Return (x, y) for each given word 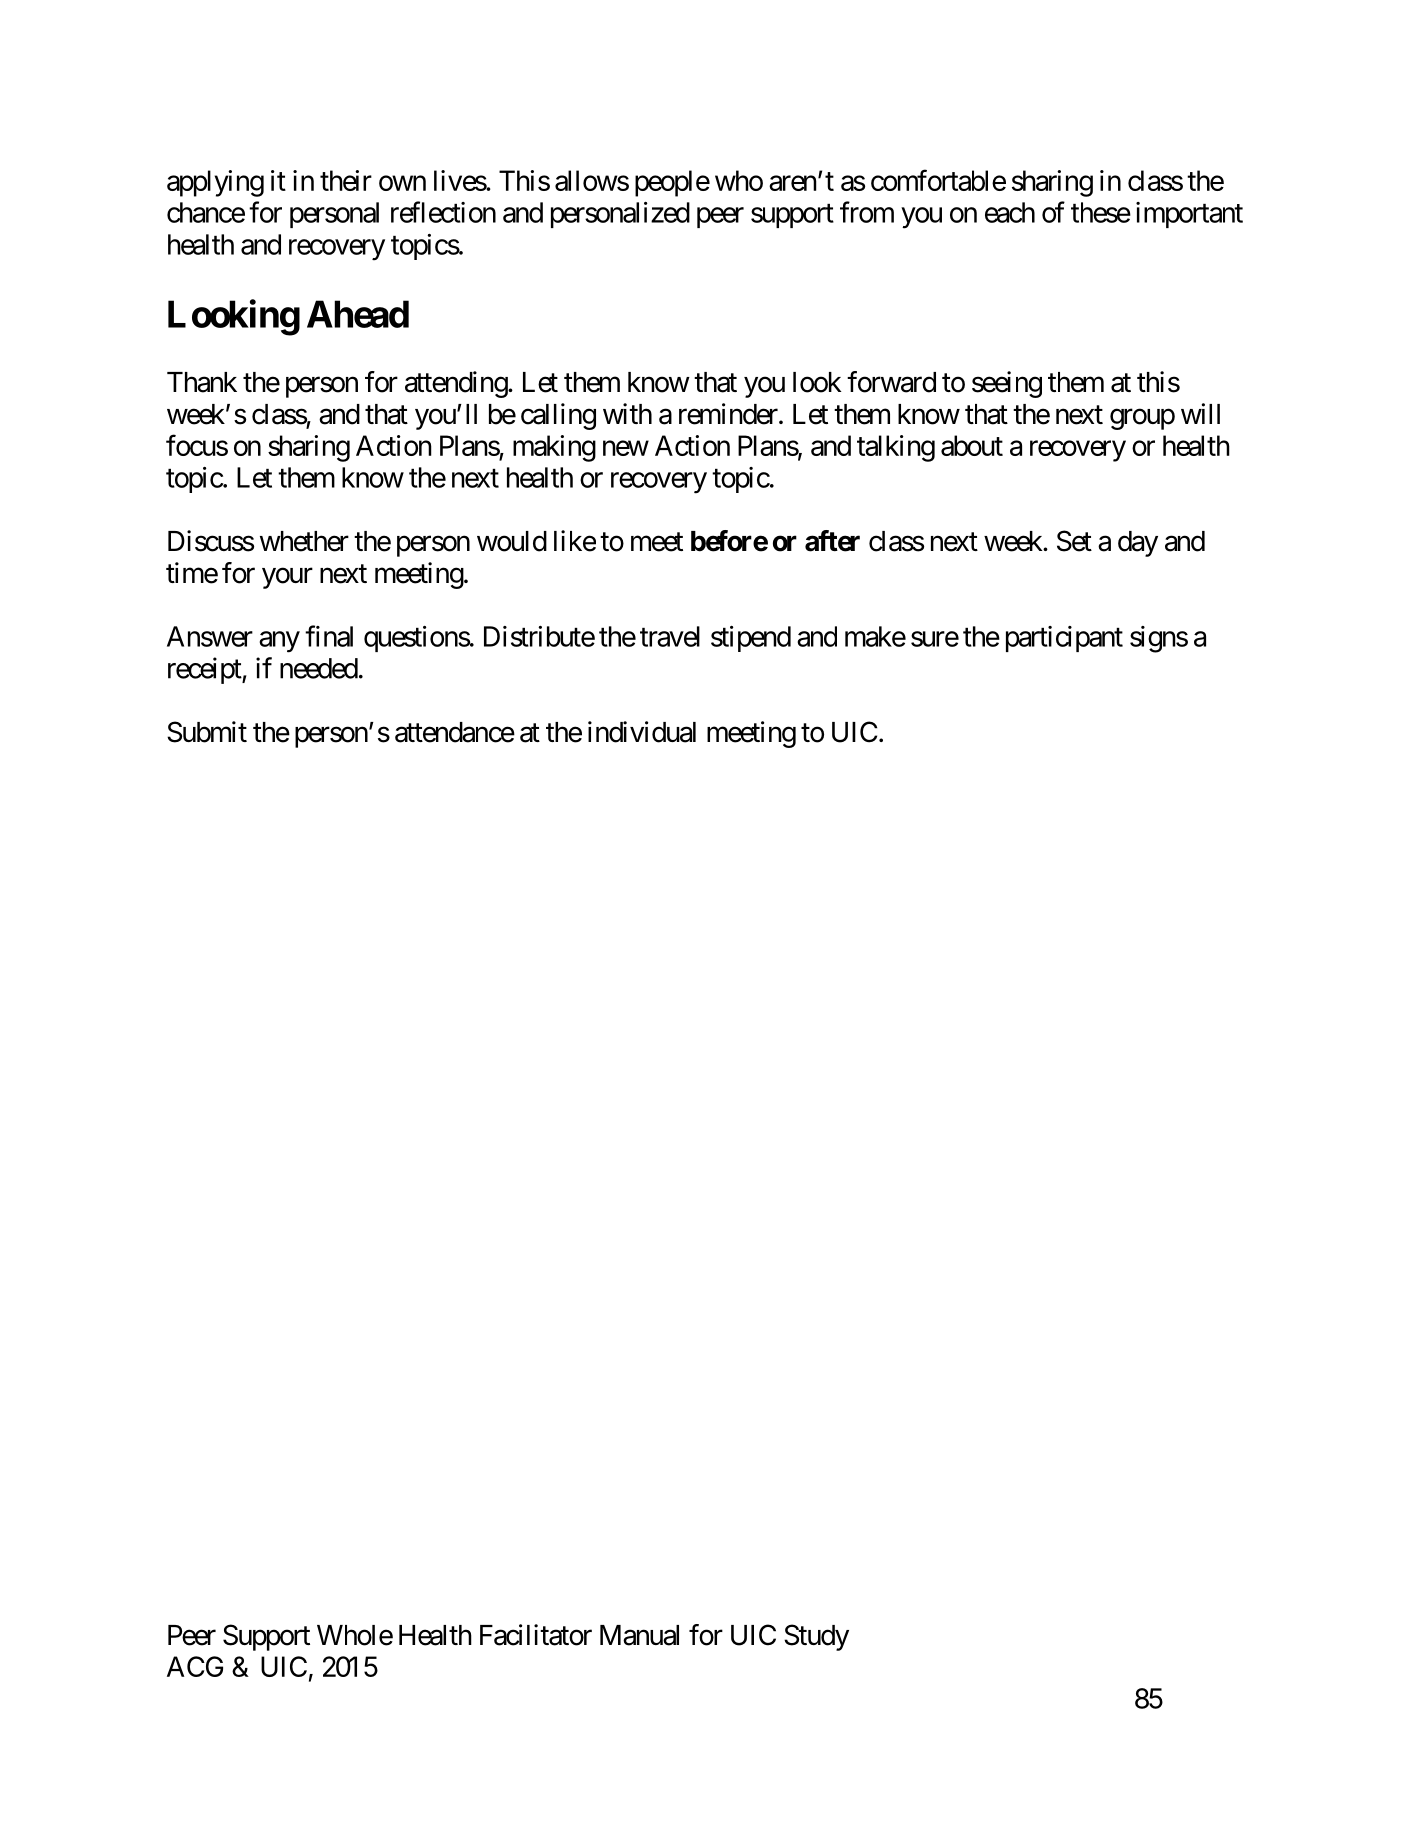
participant (1064, 639)
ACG (195, 1666)
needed (319, 668)
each (1010, 212)
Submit (207, 732)
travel (670, 636)
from (867, 212)
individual (642, 732)
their (346, 180)
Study (816, 1637)
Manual (639, 1635)
